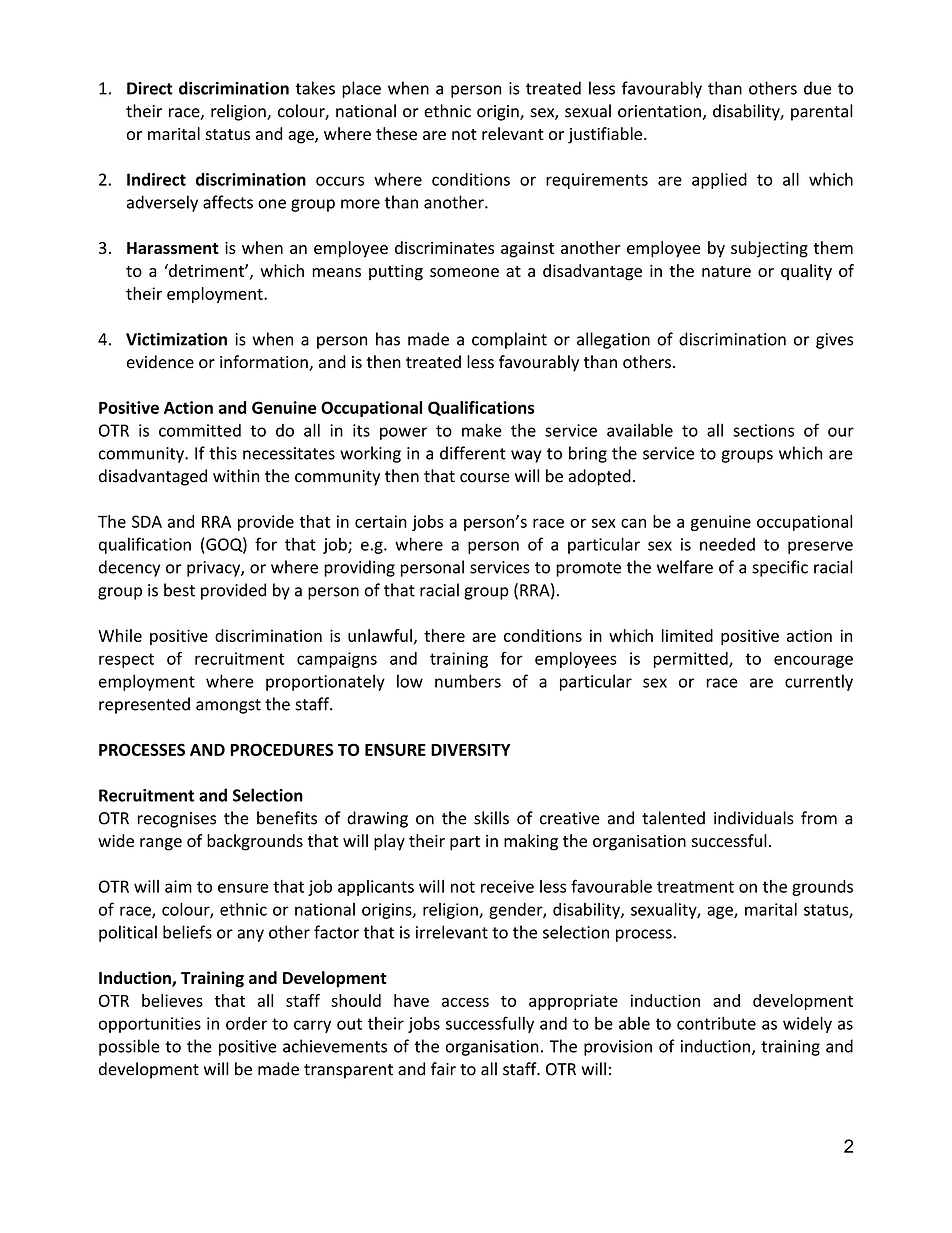  What do you see at coordinates (822, 112) in the screenshot?
I see `parental` at bounding box center [822, 112].
